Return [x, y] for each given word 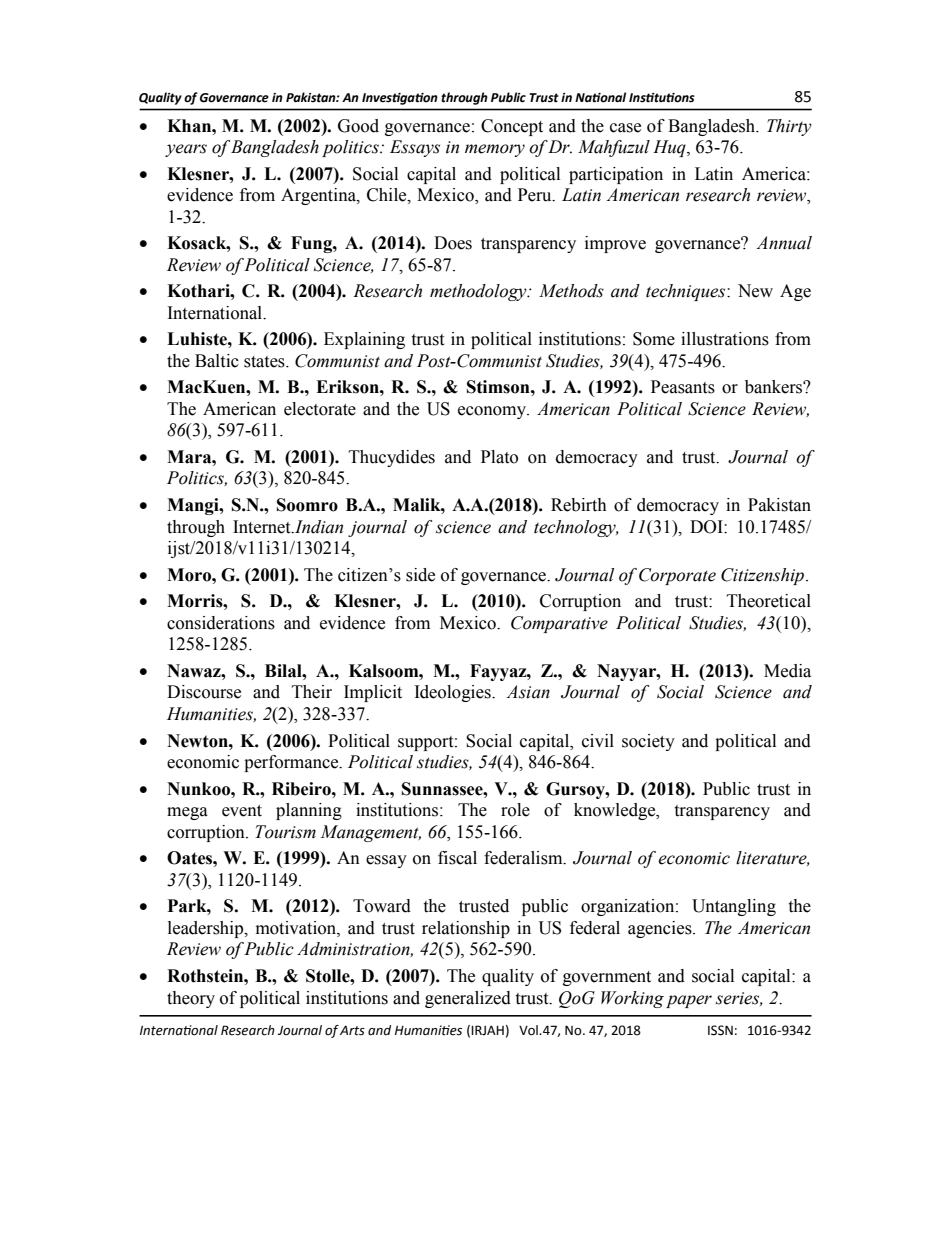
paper [689, 1001]
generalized [468, 999]
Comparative [559, 624]
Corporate [677, 576]
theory [191, 999]
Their [312, 692]
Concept [512, 127]
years [186, 150]
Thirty [789, 127]
